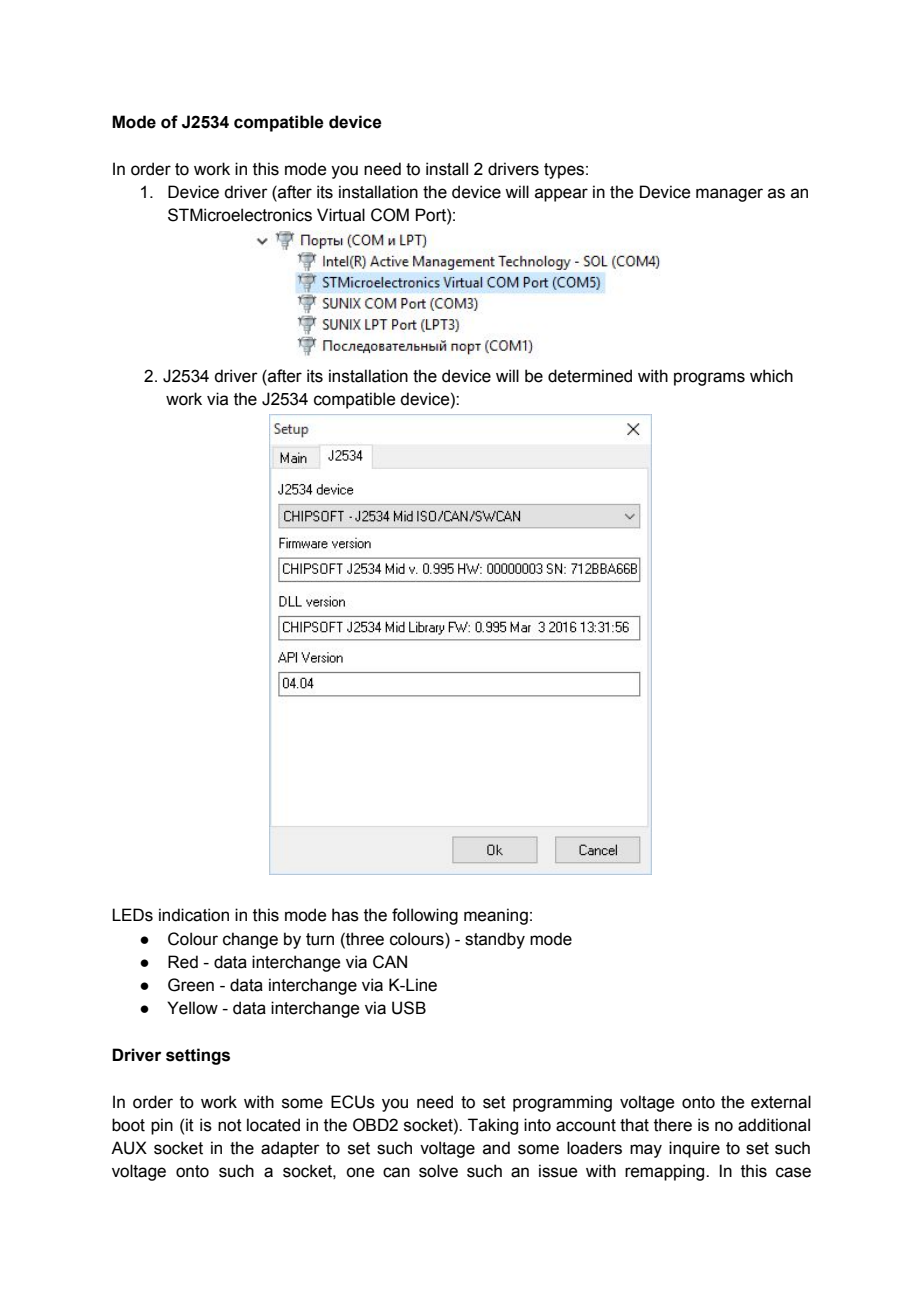 This screenshot has height=1308, width=924. I want to click on Virtual, so click(341, 215).
